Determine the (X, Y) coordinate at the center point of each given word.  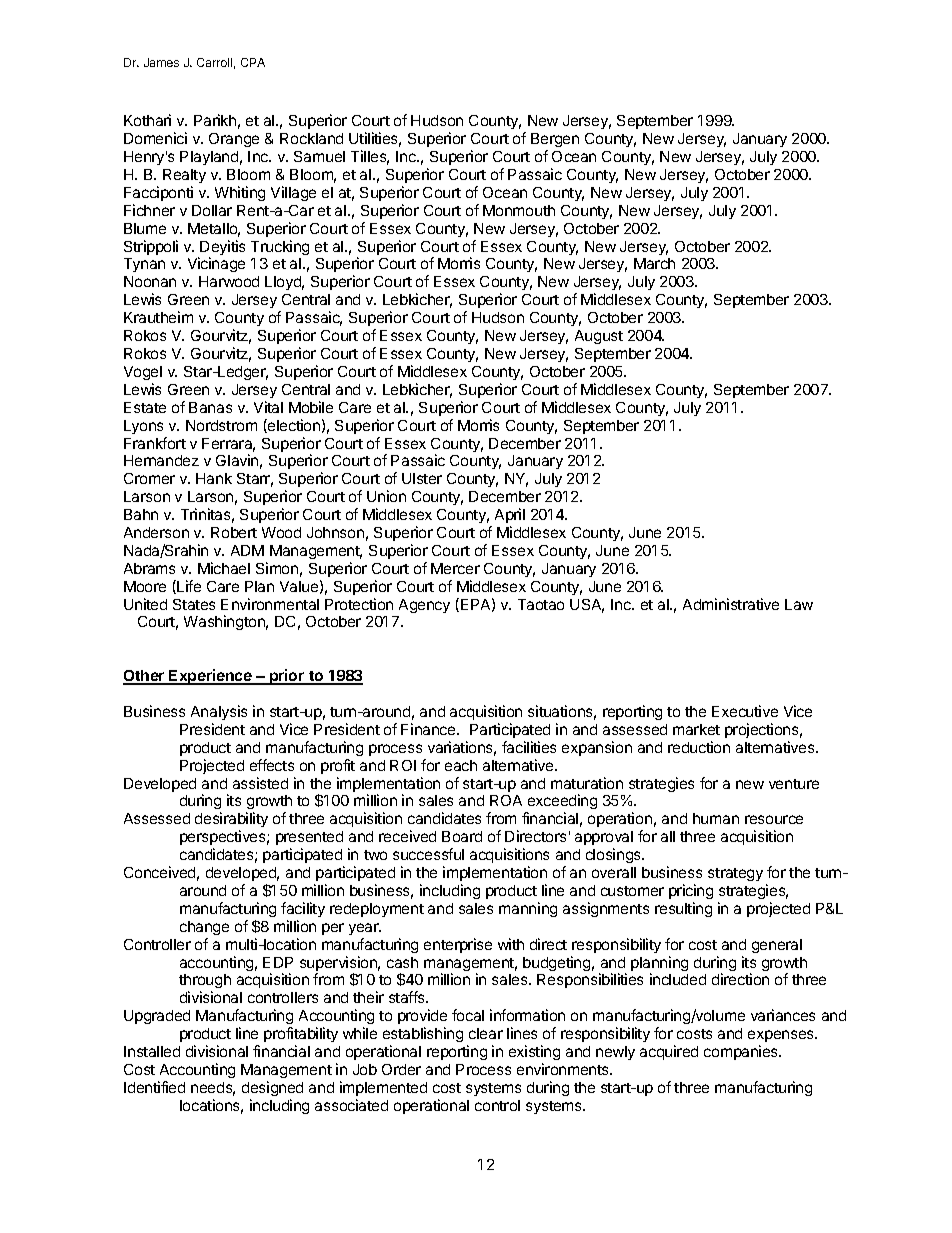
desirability (231, 821)
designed (272, 1088)
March (654, 263)
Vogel (143, 373)
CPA (253, 62)
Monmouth (519, 210)
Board (462, 836)
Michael (224, 568)
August (599, 337)
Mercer (455, 568)
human (716, 818)
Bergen (555, 140)
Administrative (731, 604)
